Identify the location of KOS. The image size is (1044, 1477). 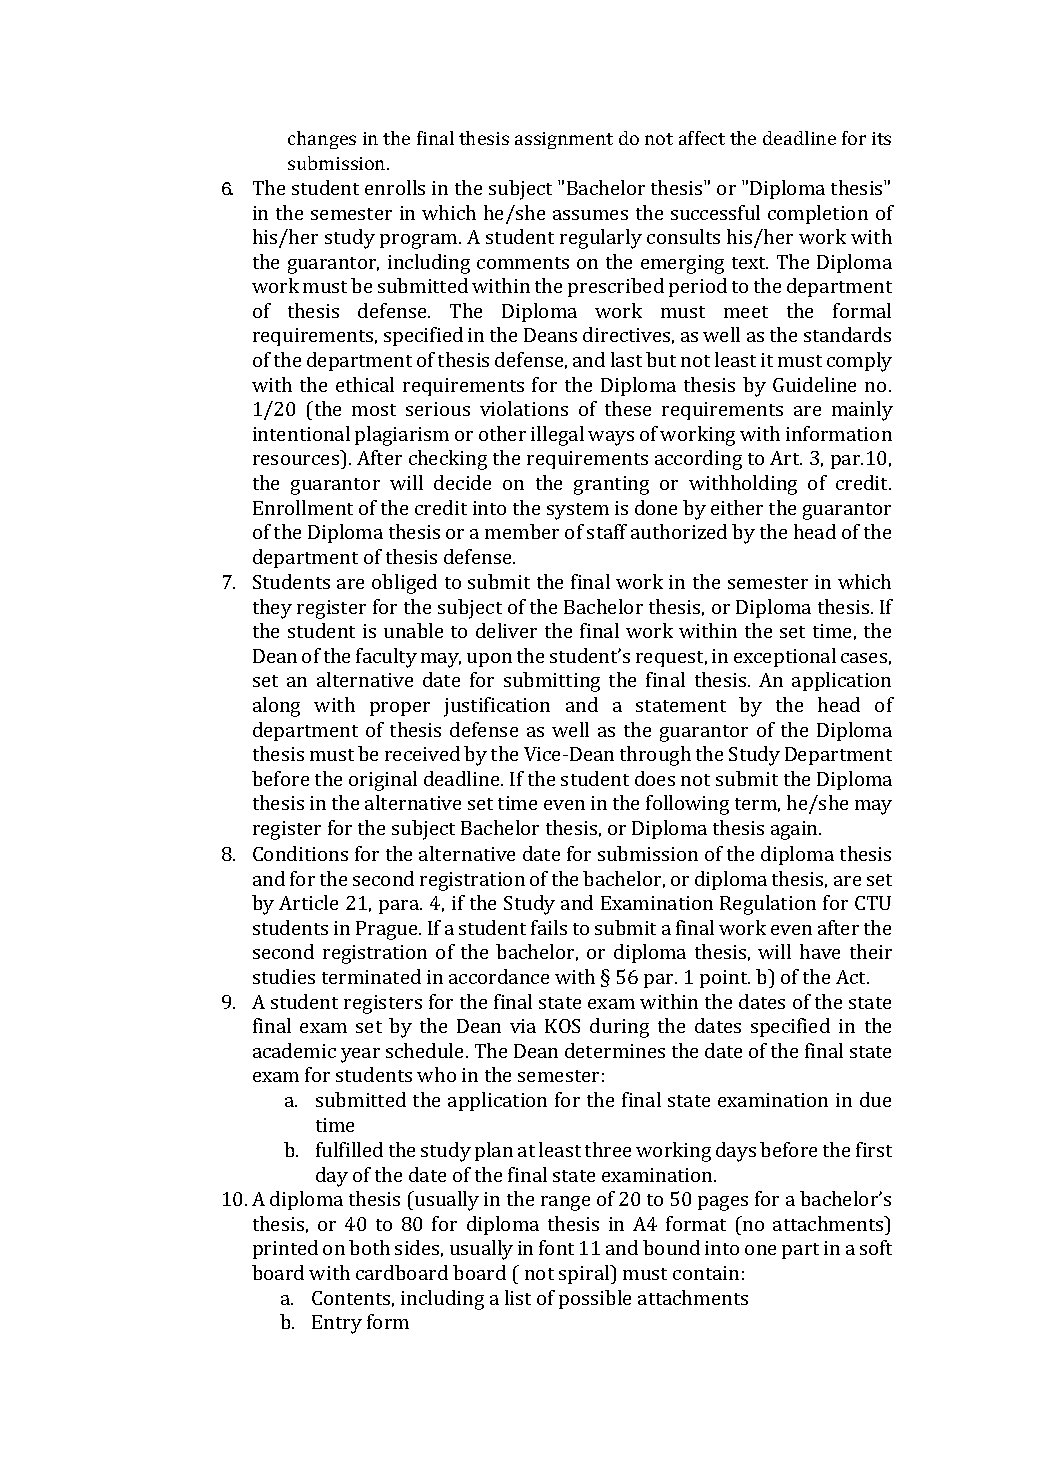
(562, 1026).
